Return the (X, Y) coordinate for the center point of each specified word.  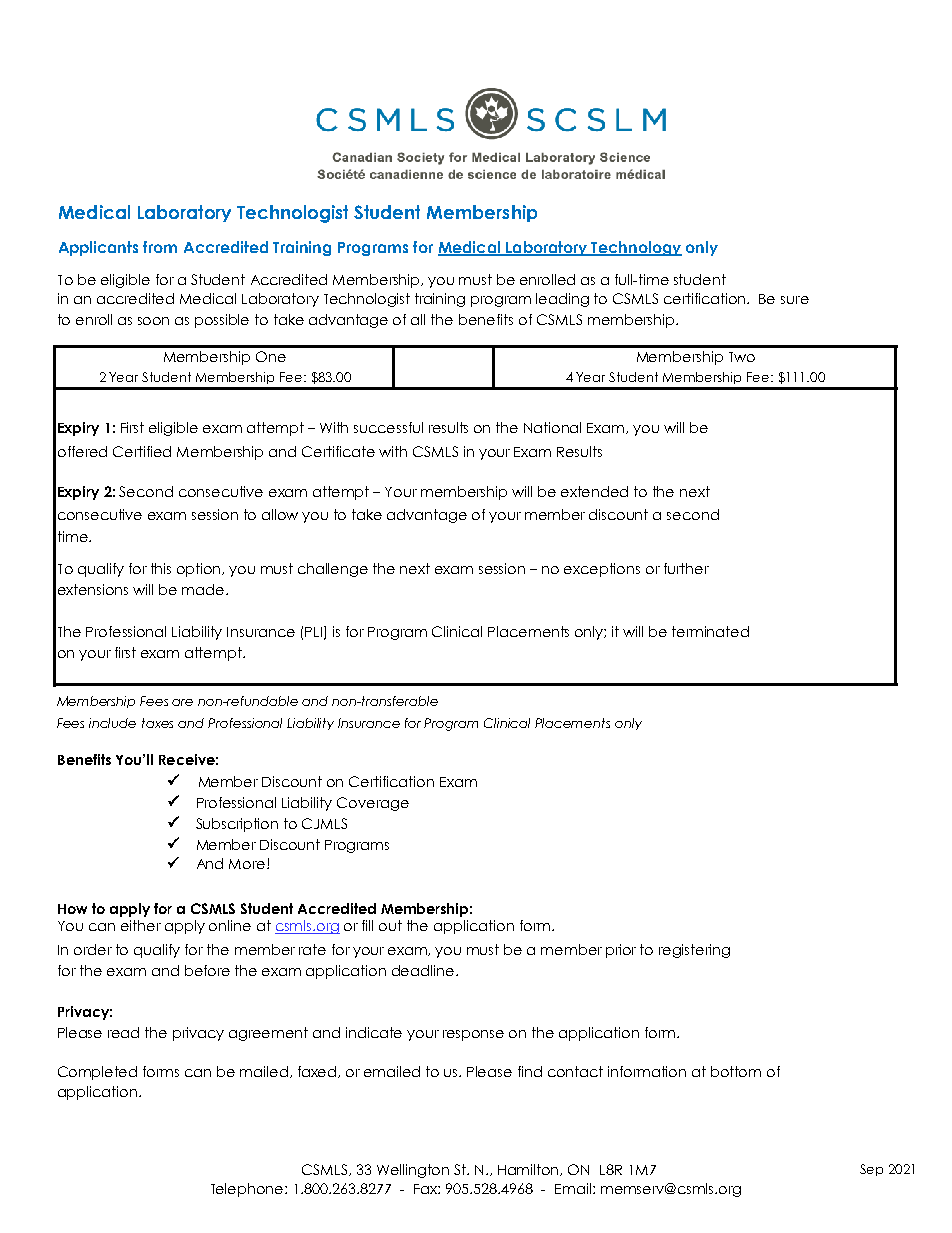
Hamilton (530, 1170)
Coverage (373, 804)
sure (795, 300)
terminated (710, 631)
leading (562, 300)
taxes (157, 723)
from (160, 247)
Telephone (248, 1190)
